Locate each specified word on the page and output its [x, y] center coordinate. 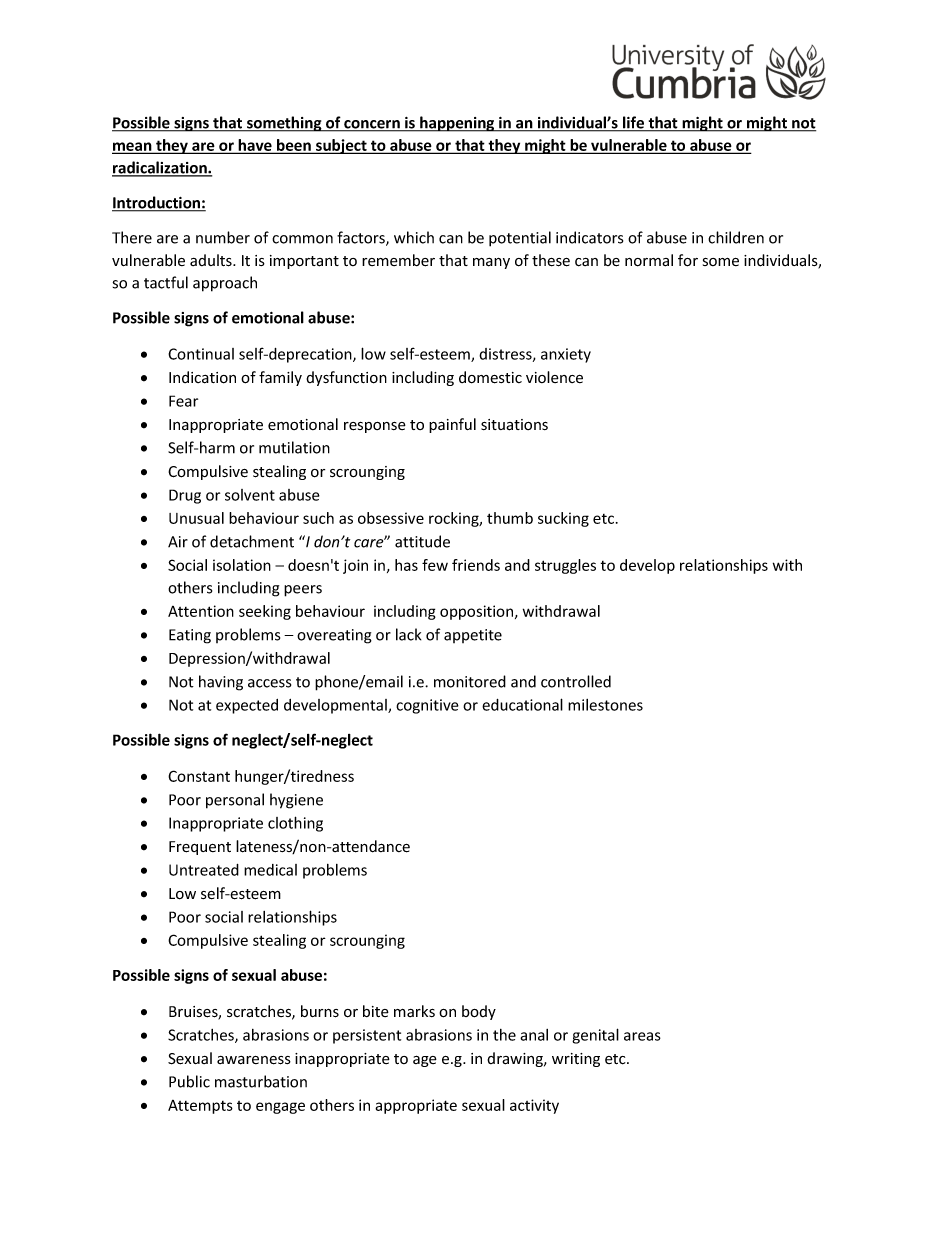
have [255, 146]
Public [189, 1081]
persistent [367, 1036]
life [634, 123]
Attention [201, 611]
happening [457, 124]
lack [408, 634]
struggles [565, 566]
